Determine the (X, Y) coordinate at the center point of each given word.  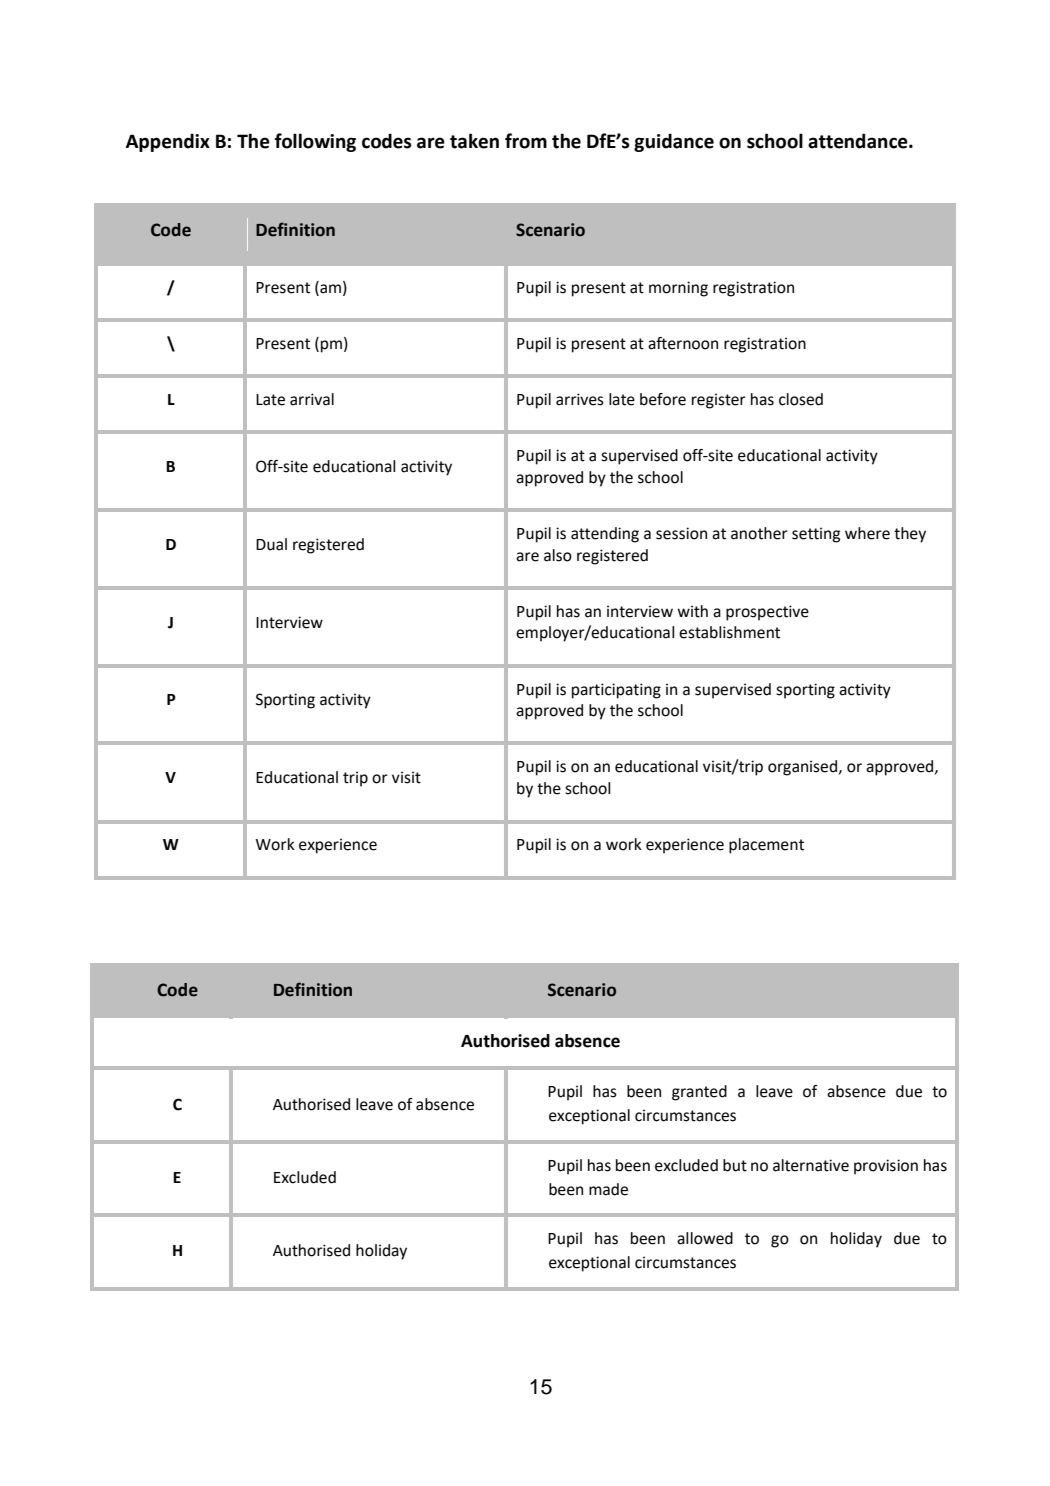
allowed (705, 1238)
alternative (811, 1165)
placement (766, 846)
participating (616, 691)
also (558, 555)
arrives (580, 399)
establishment (729, 632)
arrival (312, 399)
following (315, 142)
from (526, 141)
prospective (767, 613)
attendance (859, 141)
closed (801, 399)
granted (699, 1093)
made (608, 1189)
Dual (271, 544)
